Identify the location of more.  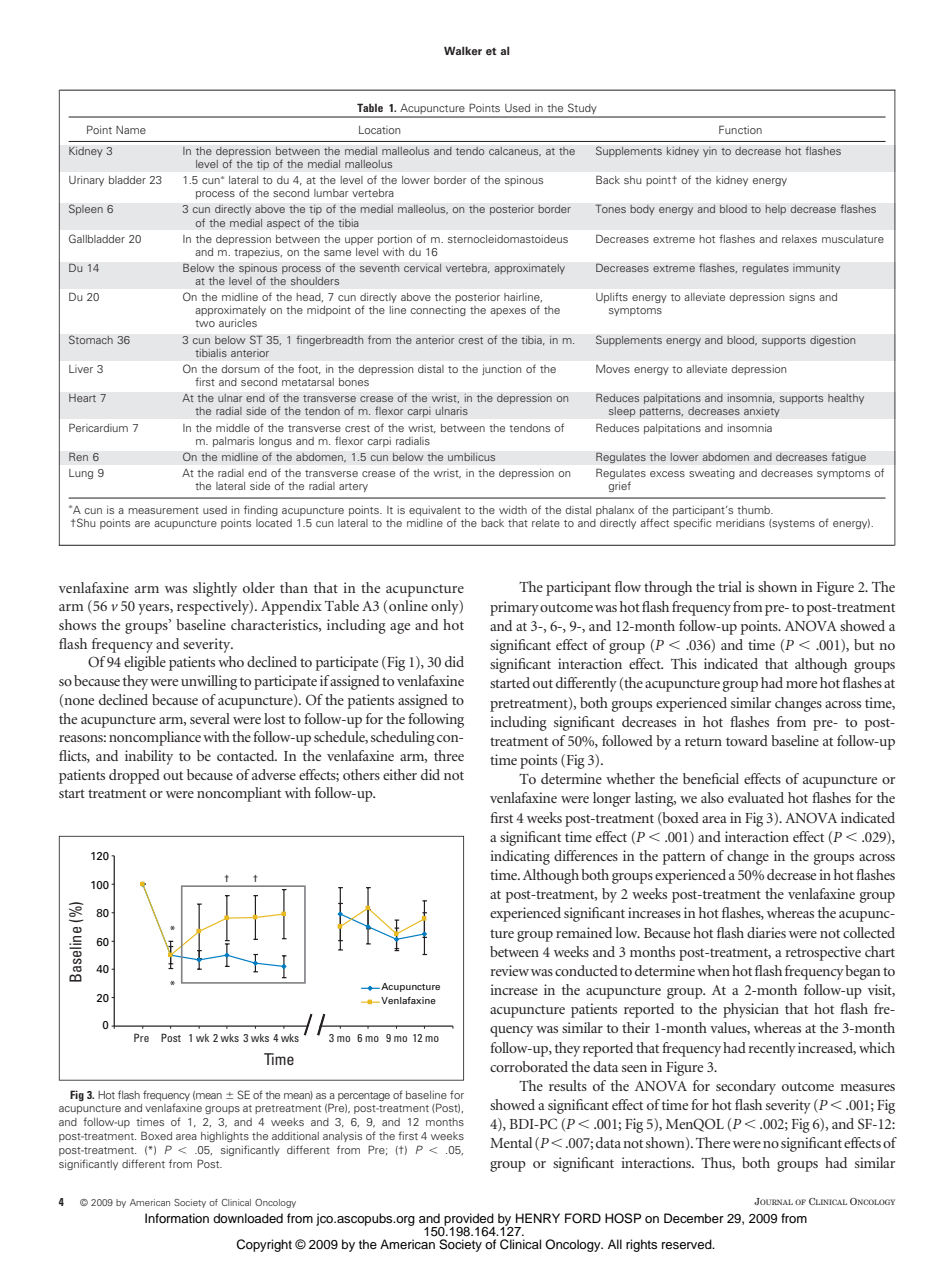
(801, 684).
